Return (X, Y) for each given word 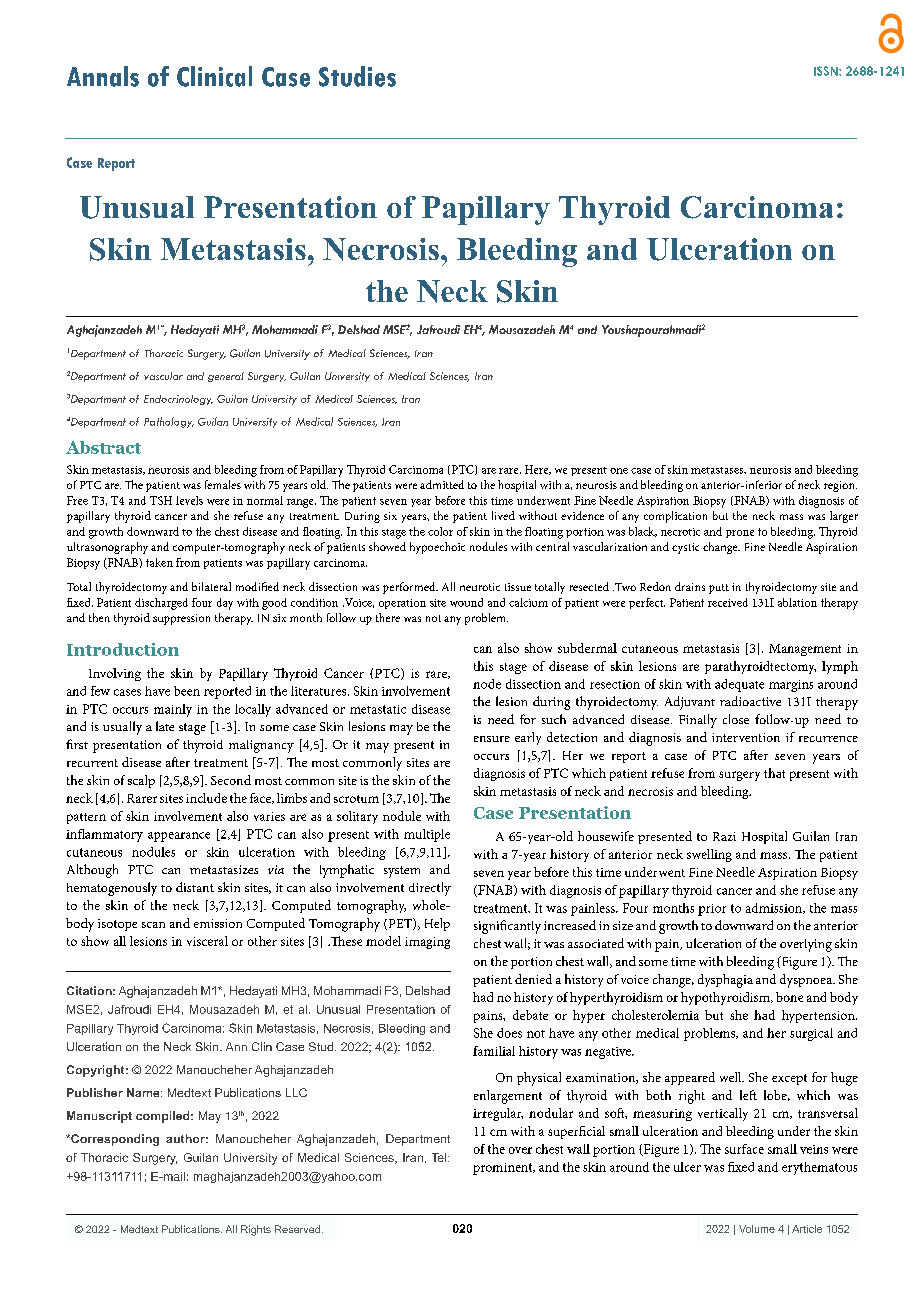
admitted (442, 484)
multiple (427, 835)
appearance (179, 837)
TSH (161, 500)
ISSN (827, 71)
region (840, 486)
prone (740, 534)
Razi (724, 836)
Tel (440, 1157)
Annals (103, 76)
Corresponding (114, 1140)
